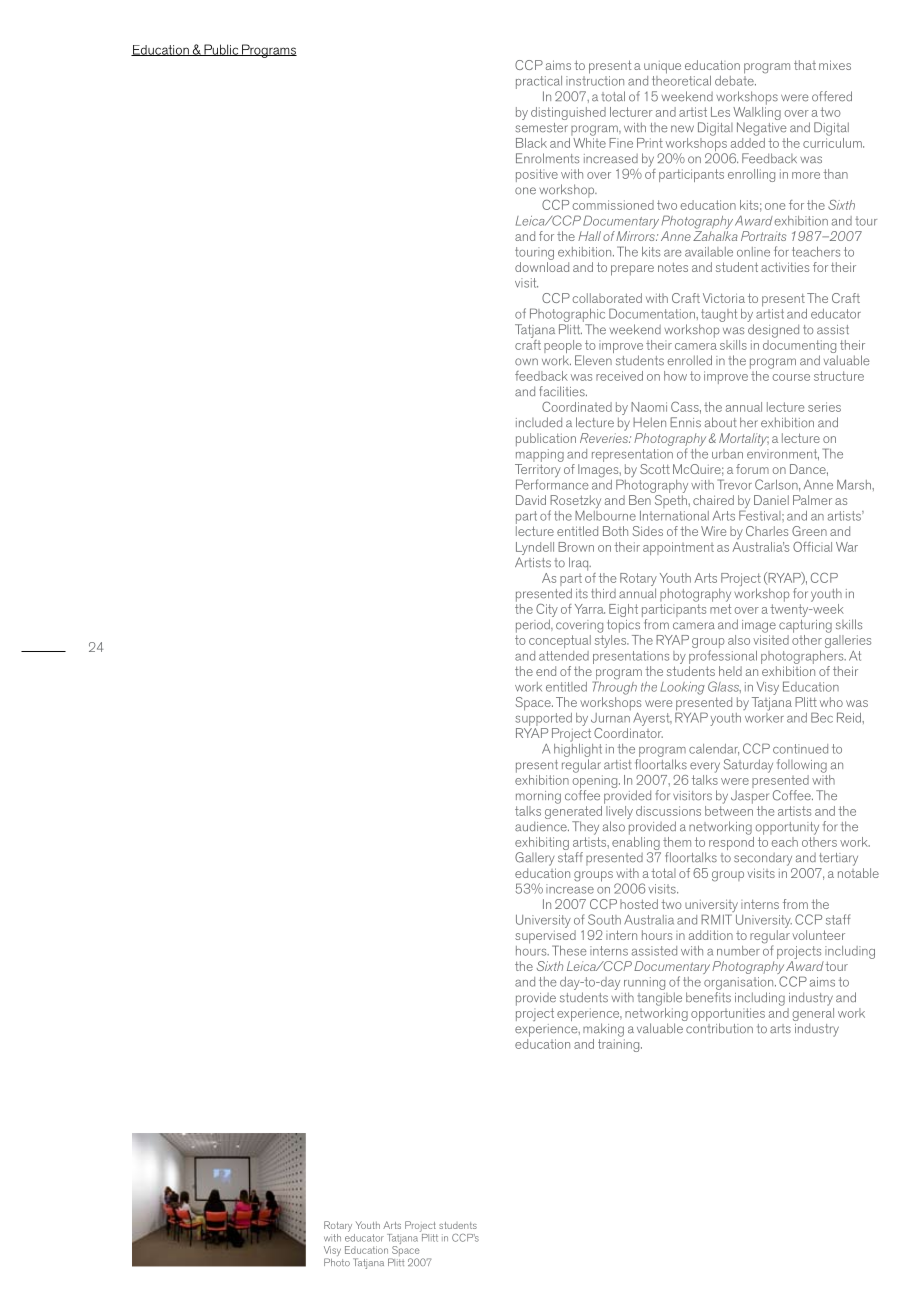  I want to click on theoretical, so click(681, 79).
